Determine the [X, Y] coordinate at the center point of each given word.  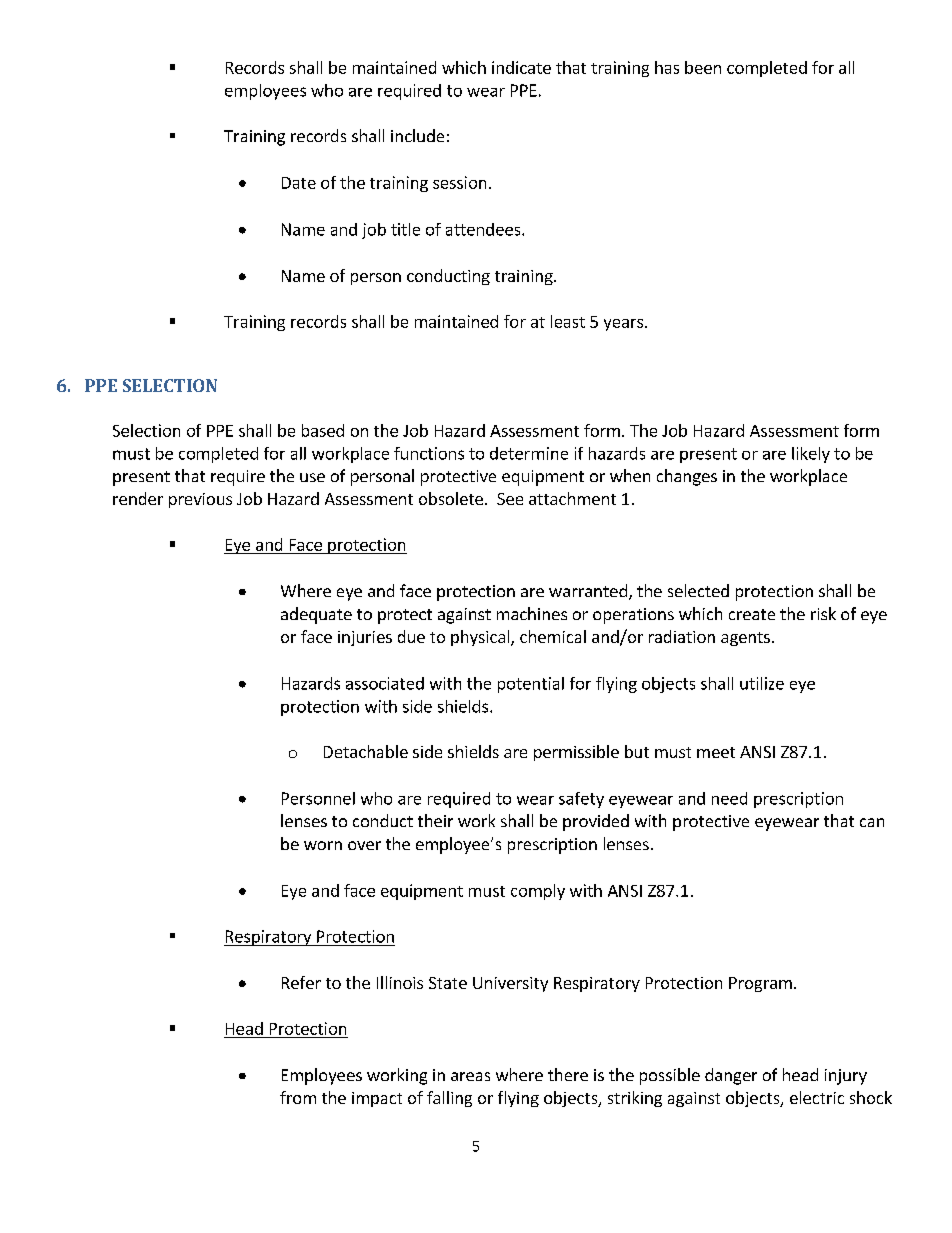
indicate [521, 67]
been [703, 67]
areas [470, 1076]
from [298, 1097]
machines [532, 613]
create [752, 614]
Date [299, 183]
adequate [316, 615]
